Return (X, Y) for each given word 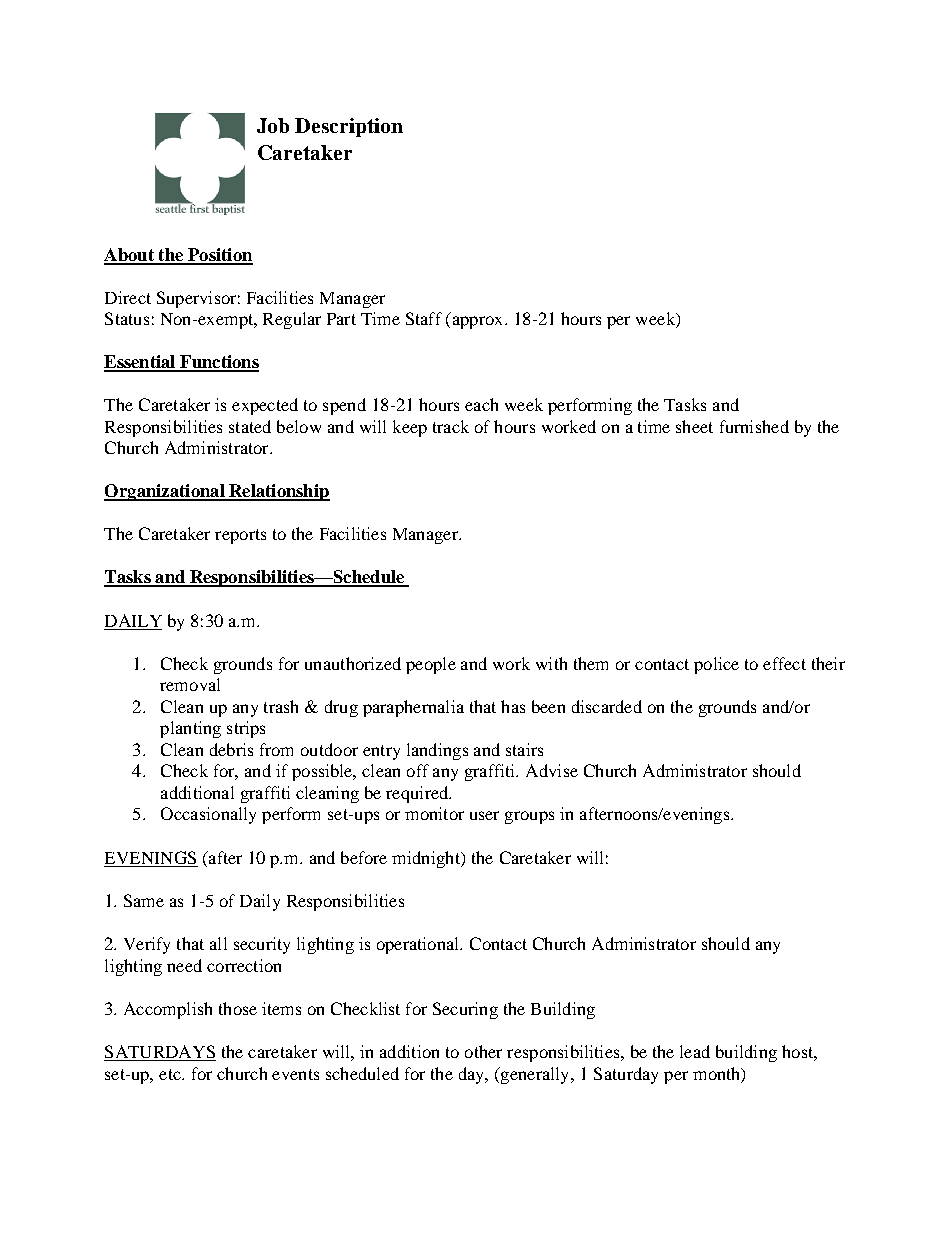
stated (250, 426)
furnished (754, 426)
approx (479, 322)
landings (437, 751)
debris (231, 749)
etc (171, 1074)
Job (273, 125)
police (716, 665)
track (451, 426)
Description (349, 127)
